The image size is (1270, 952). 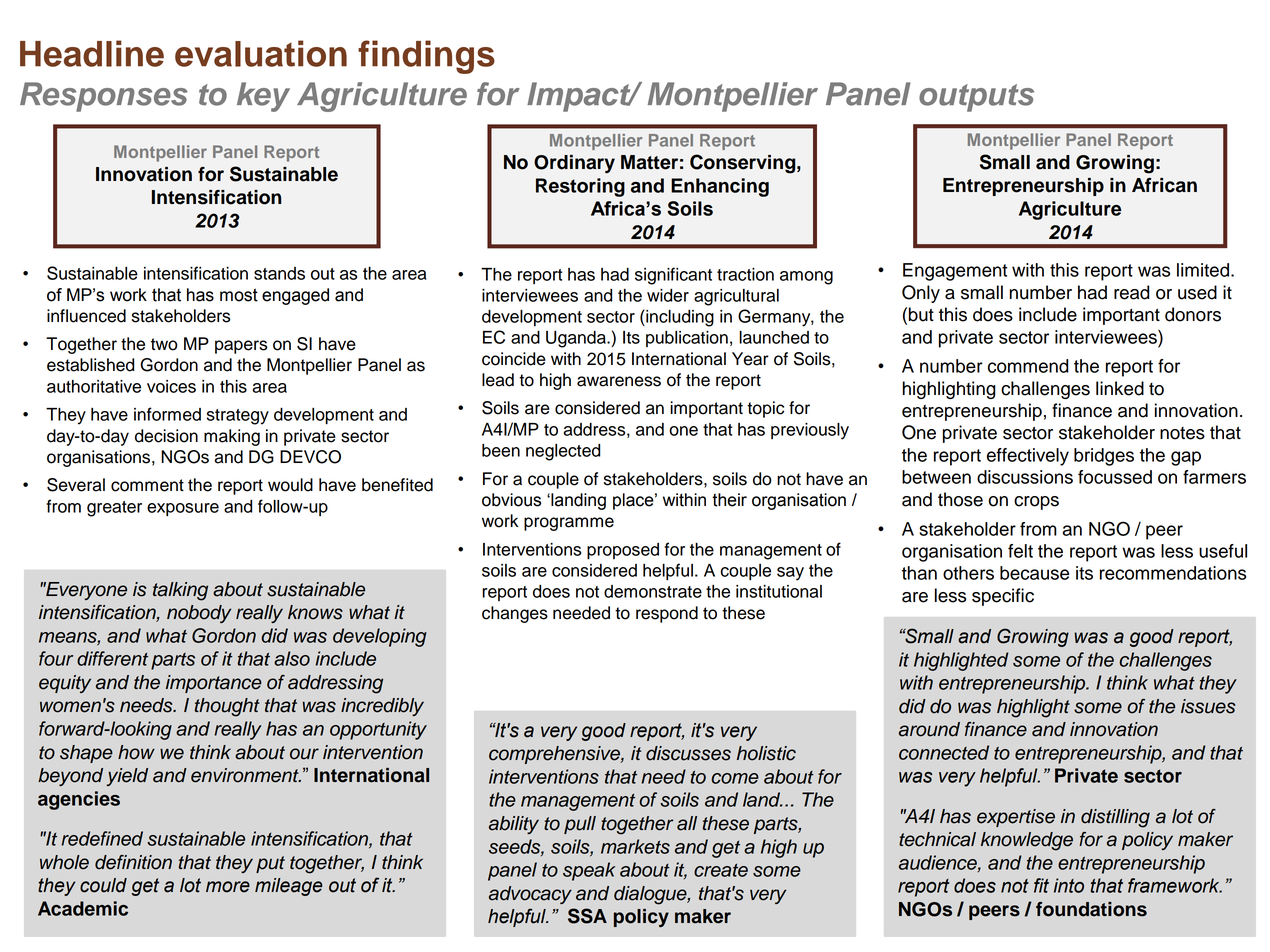 I want to click on nobody, so click(x=199, y=614).
